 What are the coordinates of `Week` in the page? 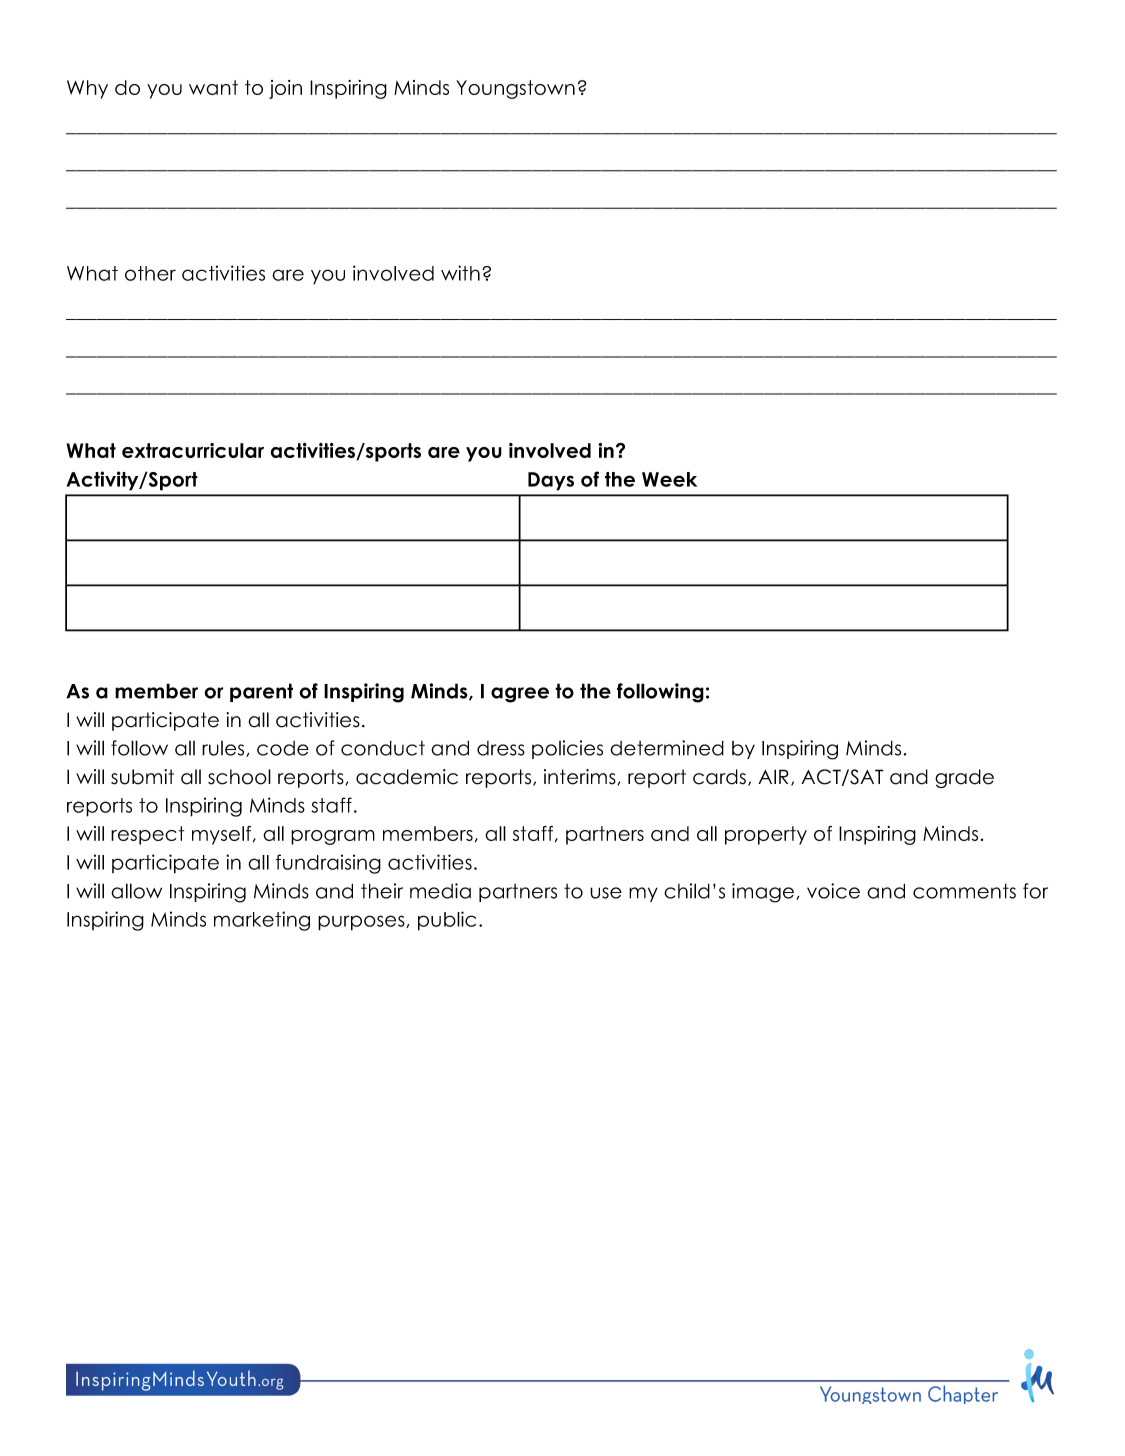 It's located at (669, 479).
